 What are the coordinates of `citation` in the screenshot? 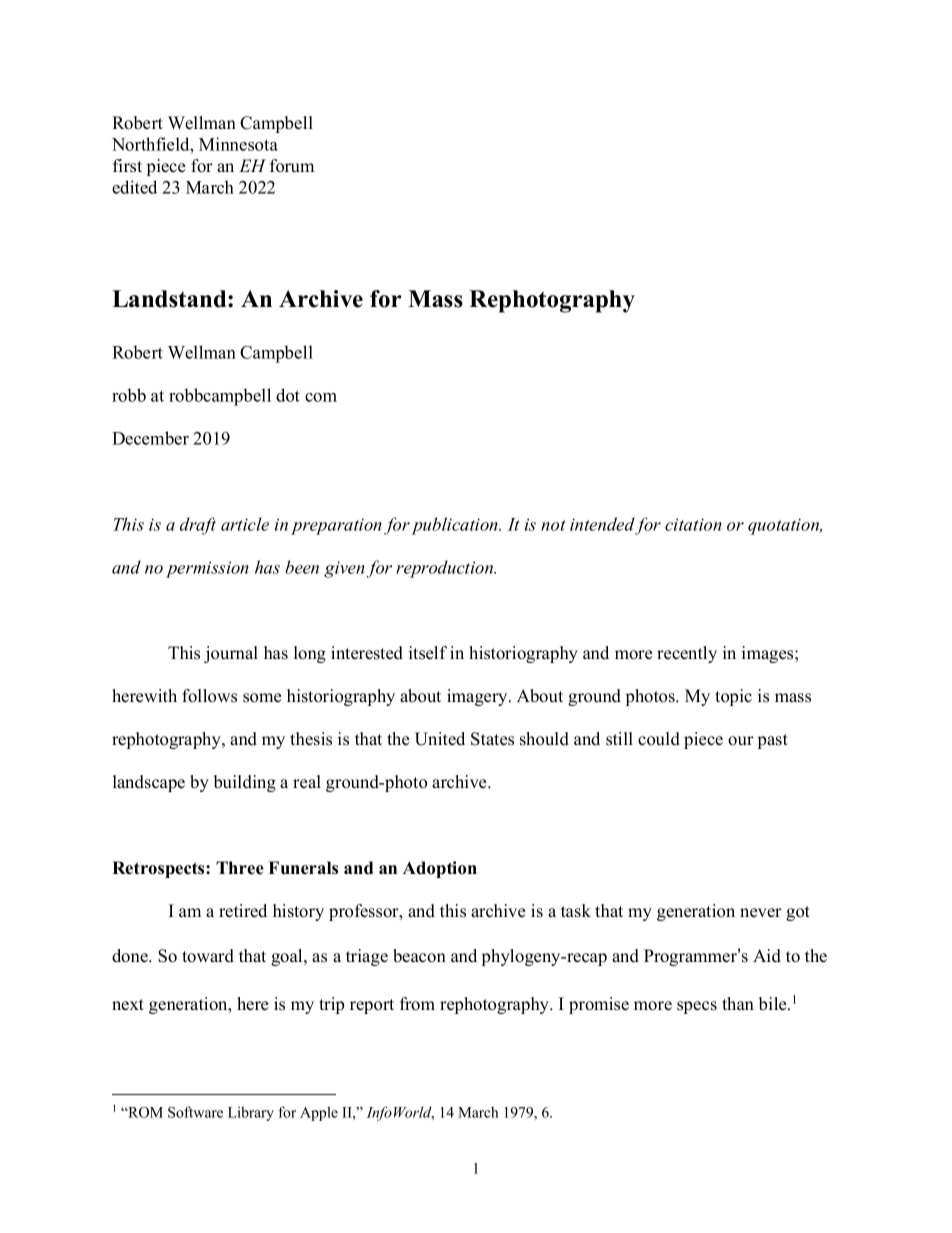 It's located at (693, 524).
